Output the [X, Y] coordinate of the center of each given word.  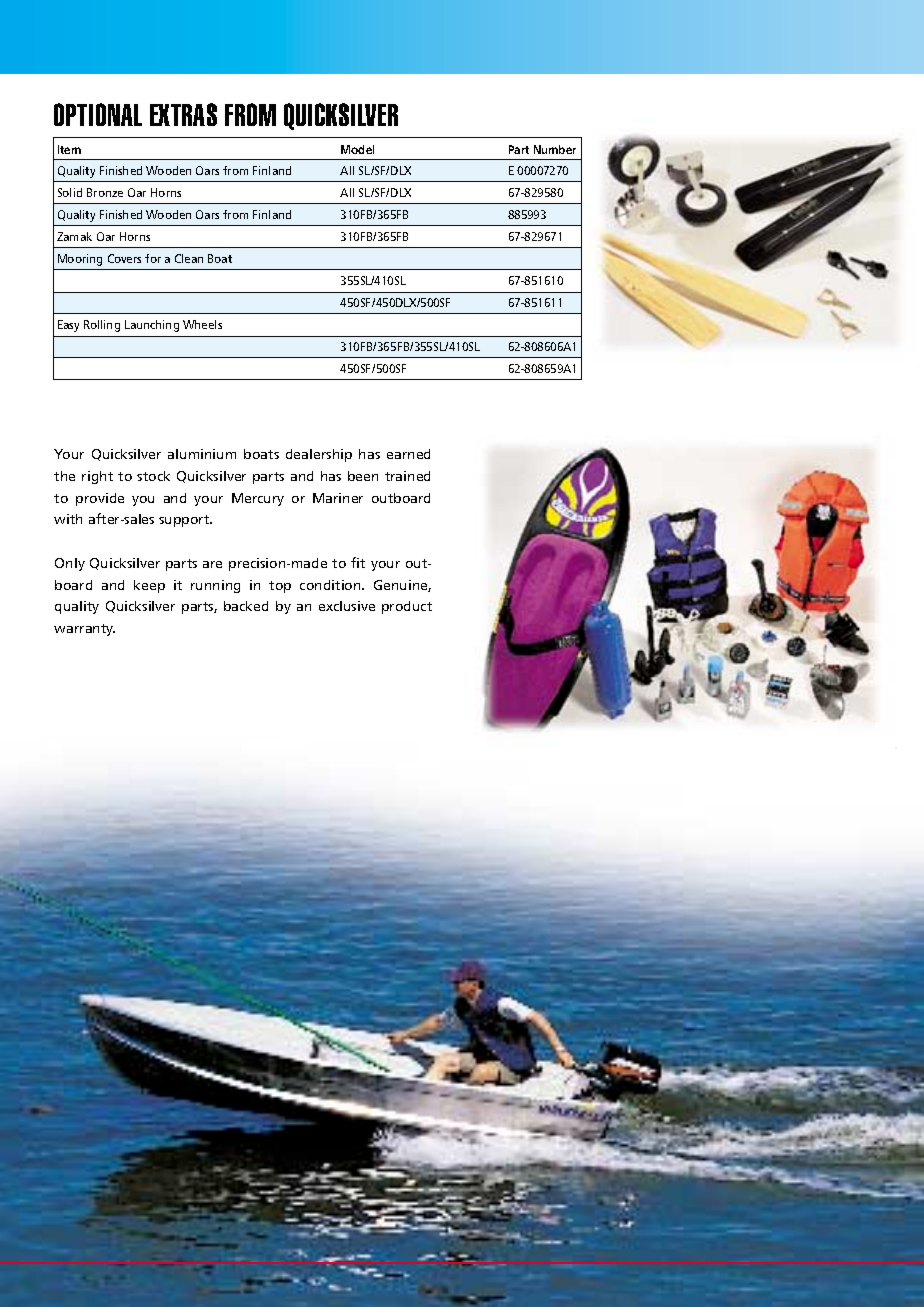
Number [555, 149]
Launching [152, 326]
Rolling [102, 326]
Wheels [202, 324]
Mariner [338, 498]
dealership [319, 455]
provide [100, 499]
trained [407, 476]
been [363, 476]
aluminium [202, 454]
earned [408, 454]
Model [357, 149]
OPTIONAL [98, 114]
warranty [84, 630]
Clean [189, 258]
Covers [124, 258]
